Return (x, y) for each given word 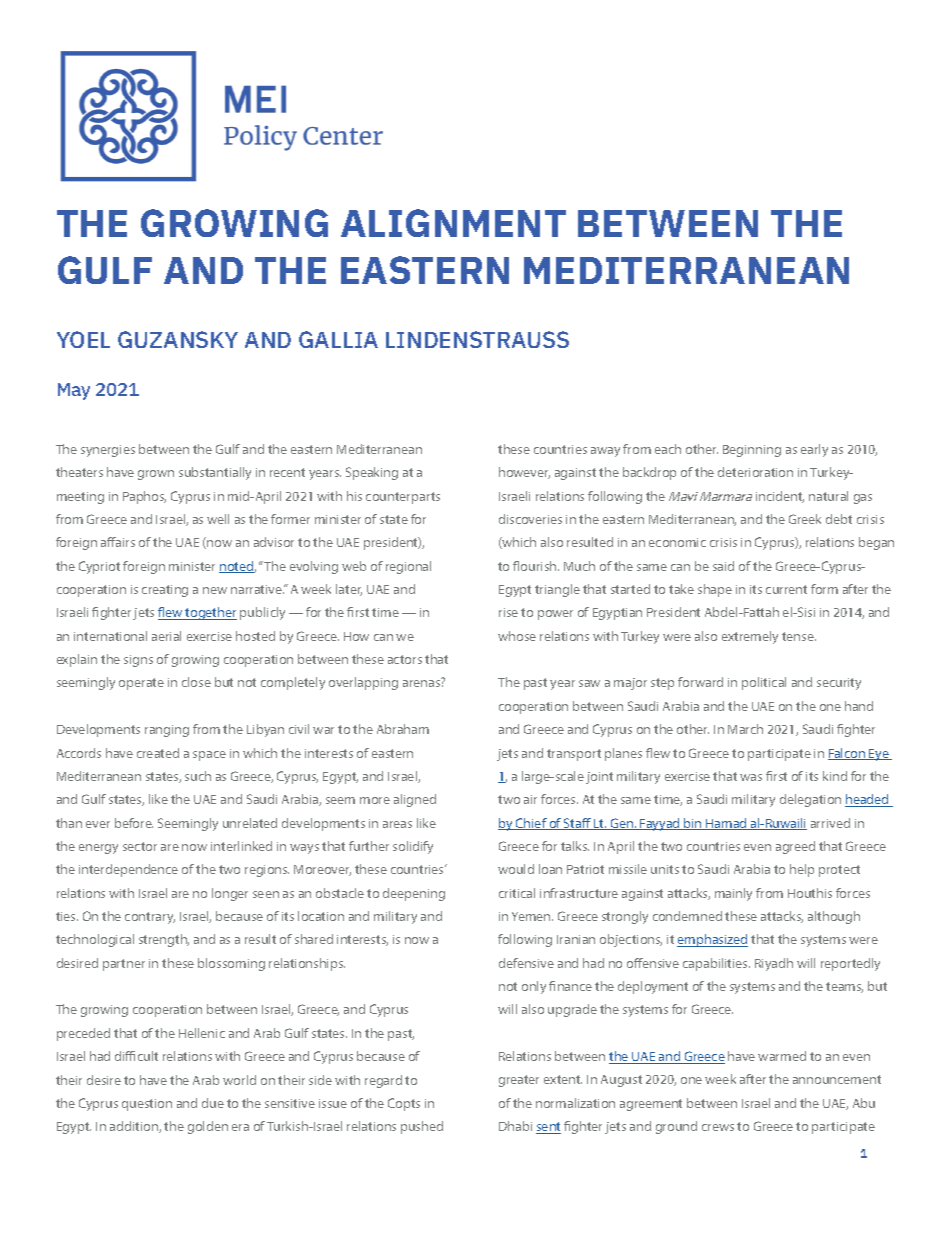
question (147, 1105)
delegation (810, 800)
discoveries (530, 519)
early (814, 450)
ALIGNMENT (453, 223)
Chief (531, 824)
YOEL (83, 339)
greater (519, 1081)
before (134, 823)
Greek (805, 519)
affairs (118, 542)
